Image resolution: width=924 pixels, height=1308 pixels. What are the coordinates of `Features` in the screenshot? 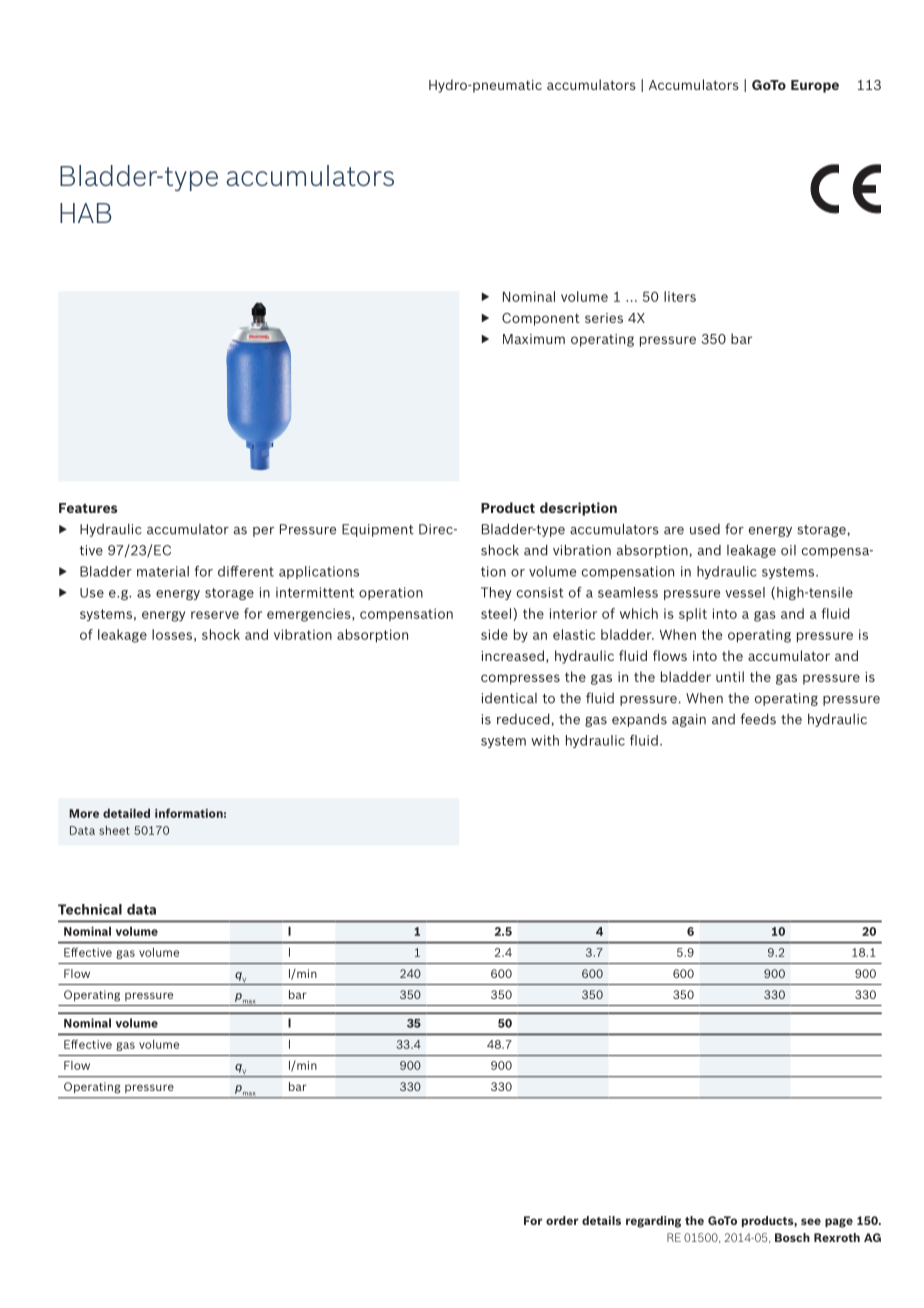 It's located at (88, 508).
